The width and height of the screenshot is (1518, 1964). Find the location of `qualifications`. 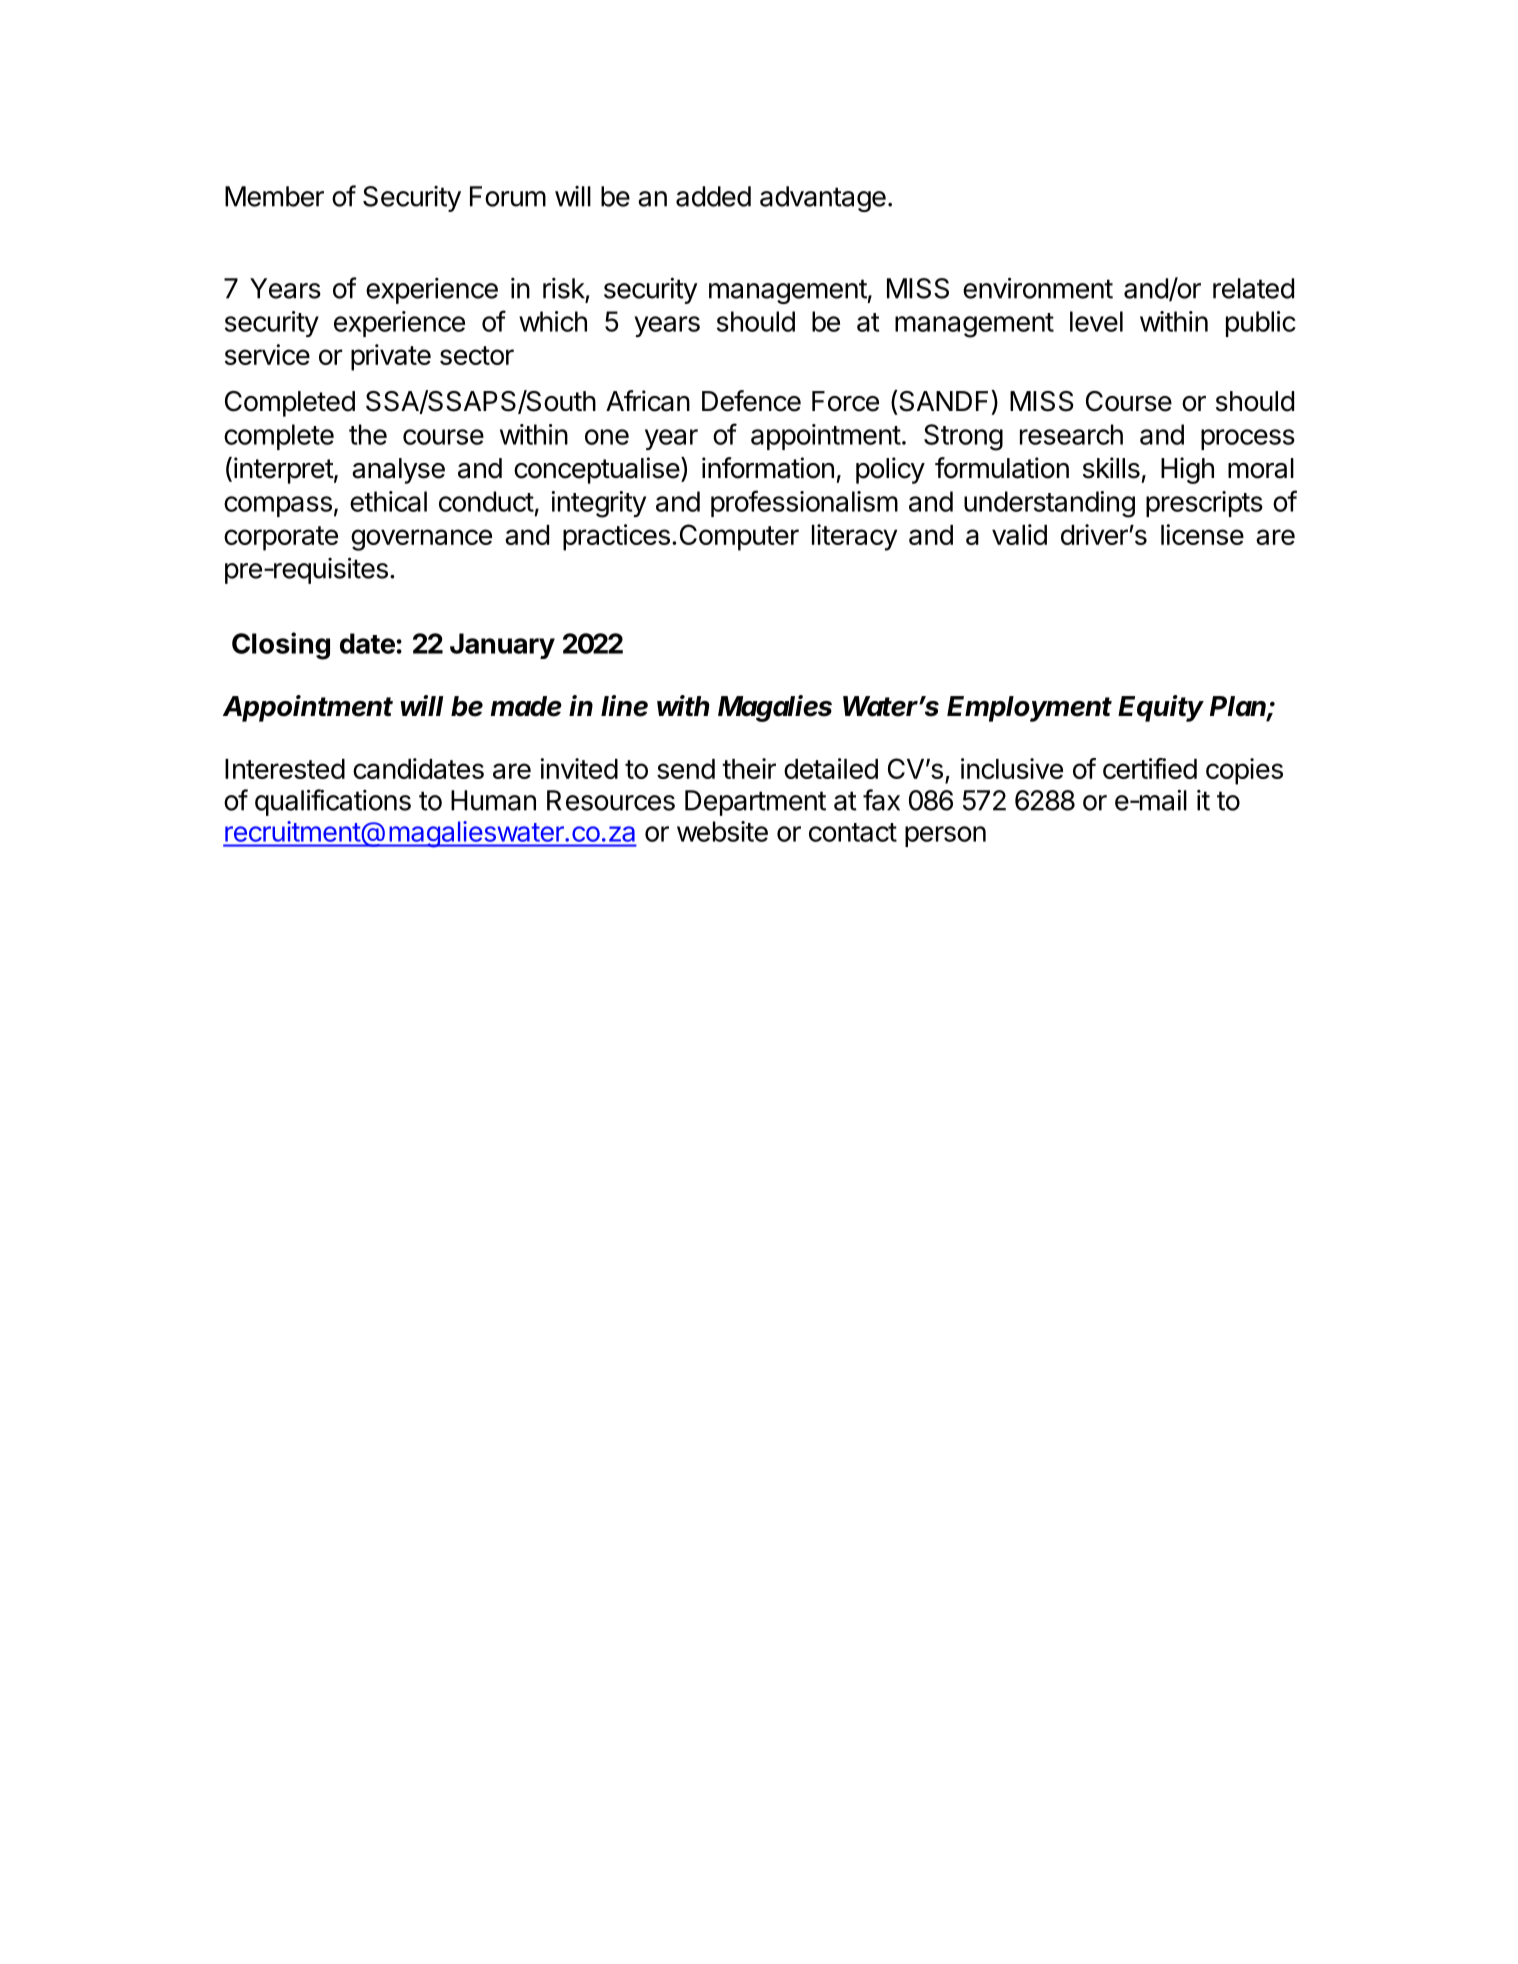

qualifications is located at coordinates (333, 802).
